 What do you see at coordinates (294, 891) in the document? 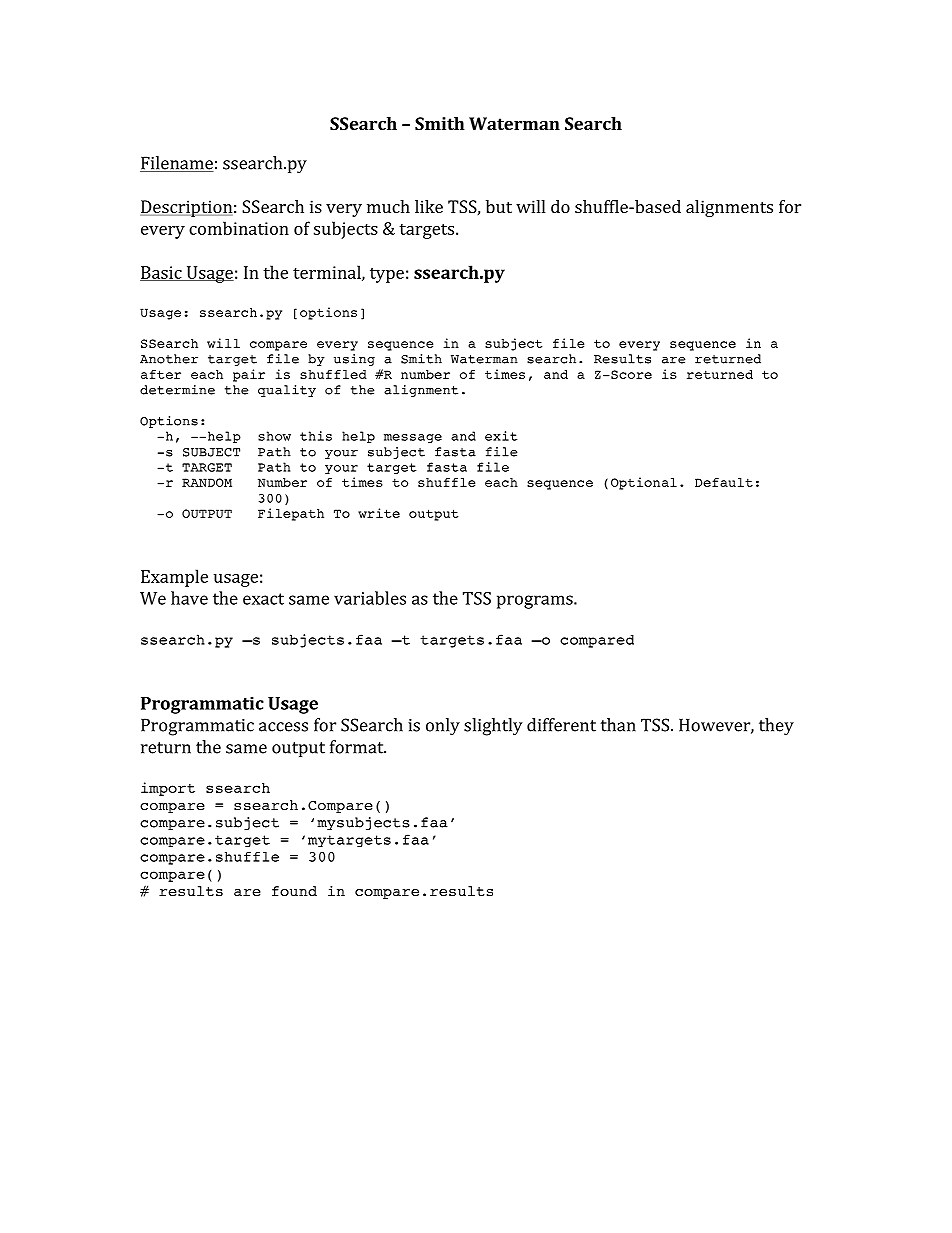
I see `found` at bounding box center [294, 891].
